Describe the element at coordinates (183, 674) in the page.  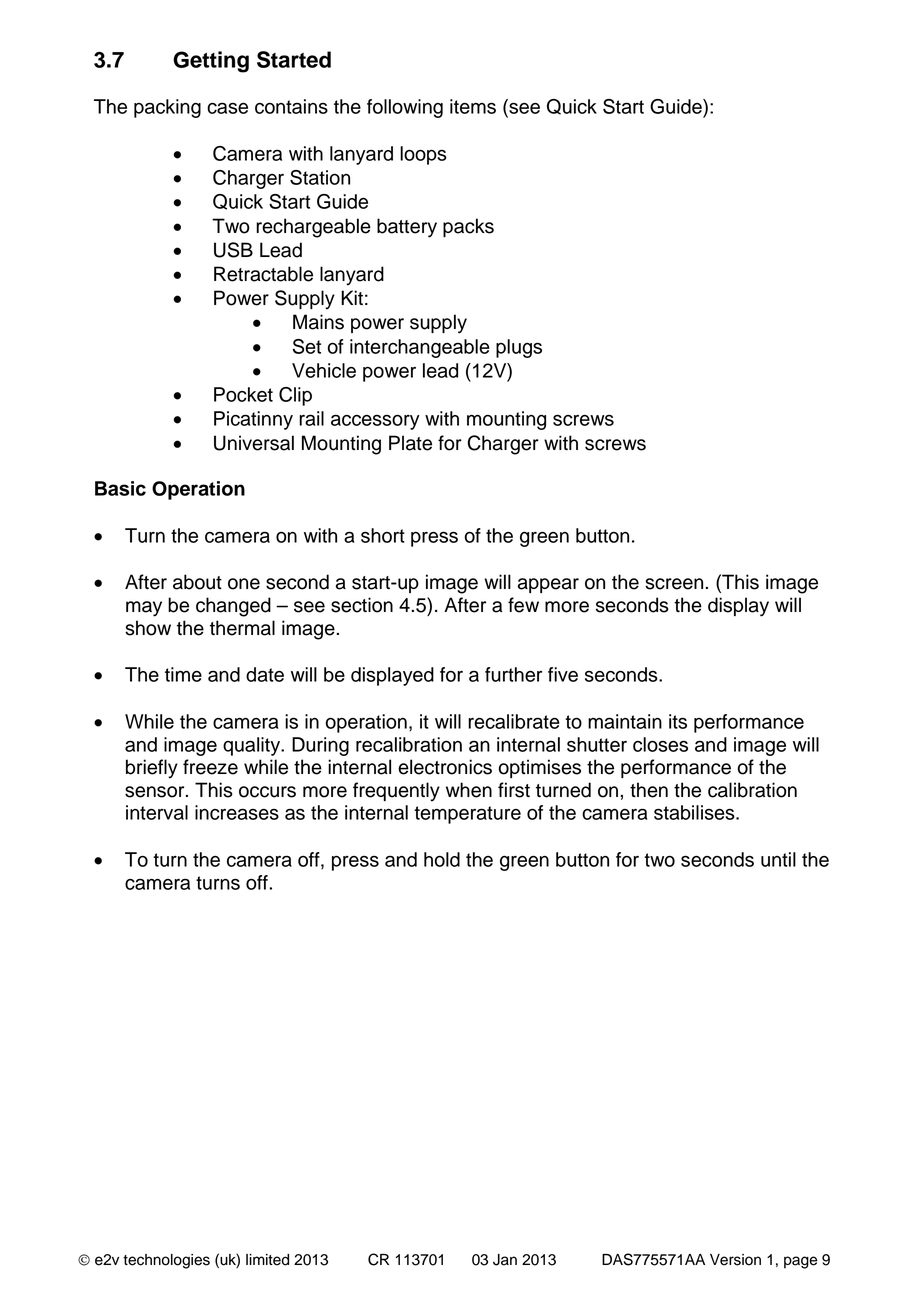
I see `time` at that location.
